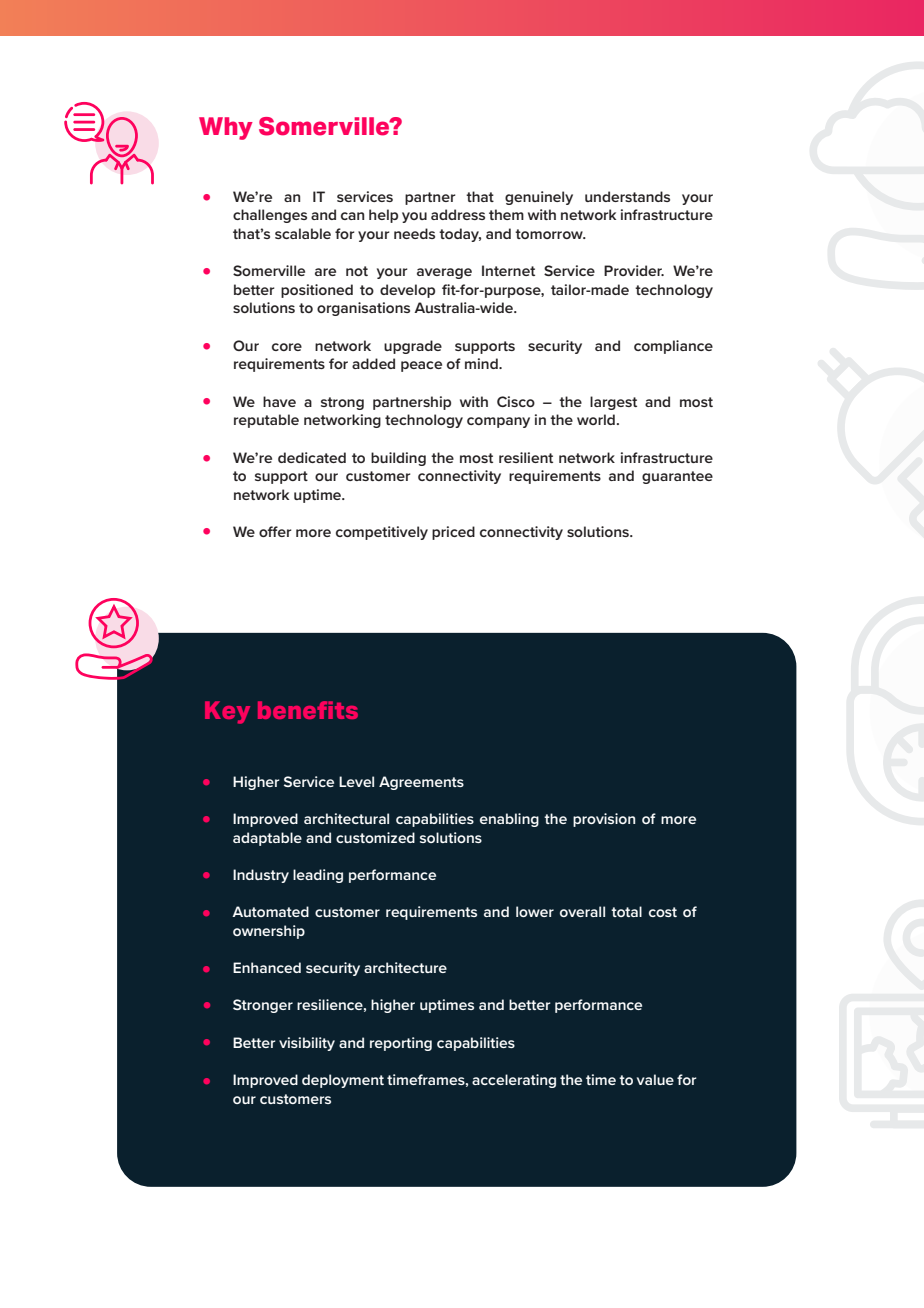 The height and width of the document is (1308, 924). What do you see at coordinates (421, 783) in the document?
I see `Agreements` at bounding box center [421, 783].
